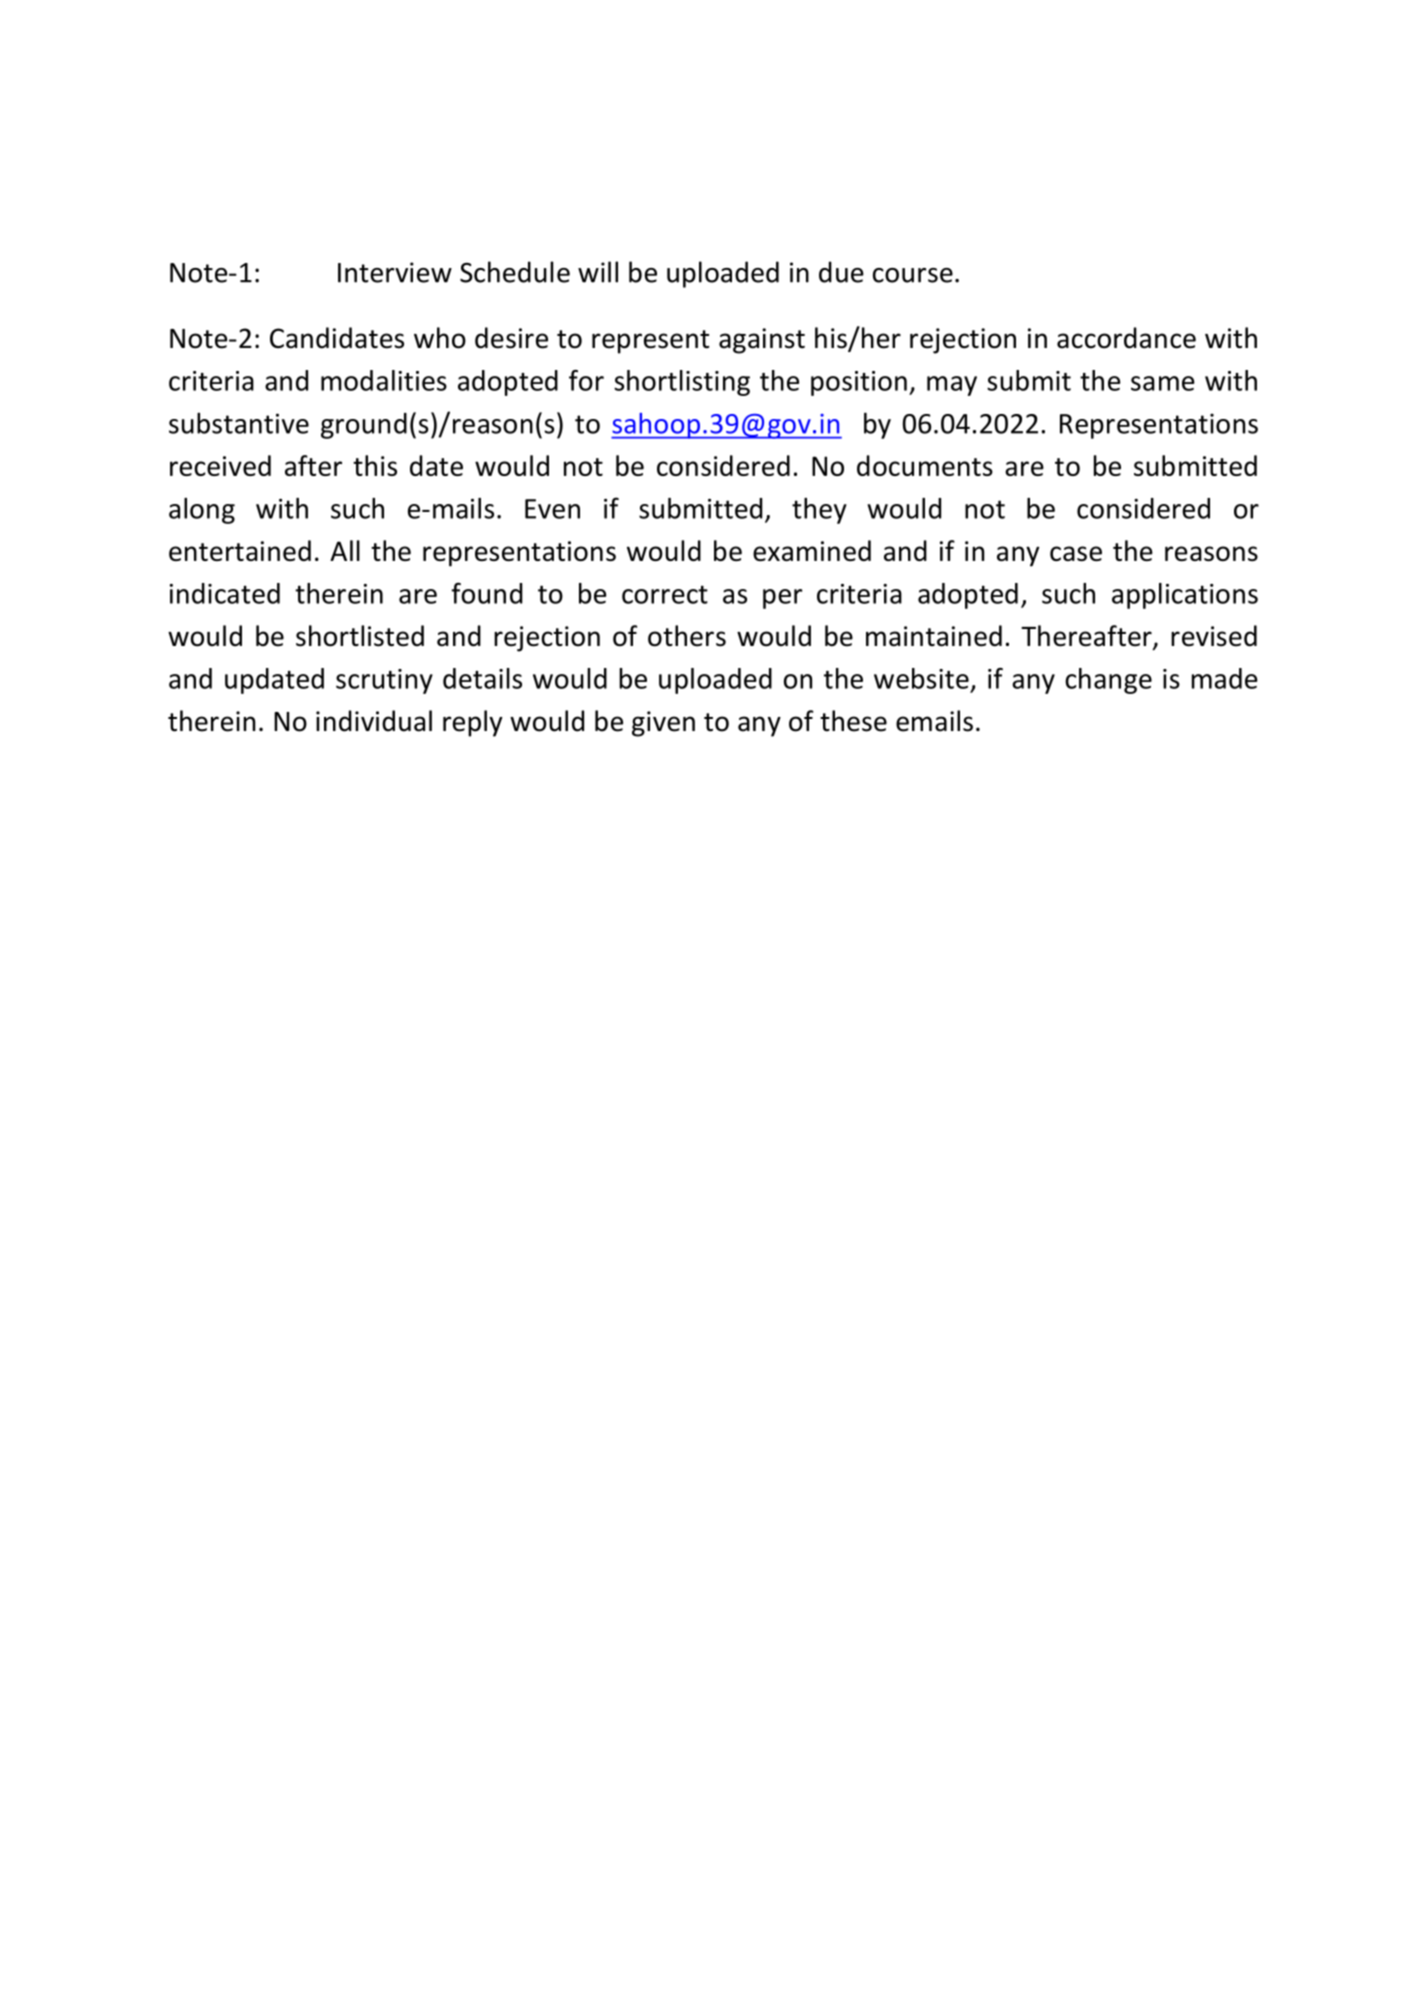  Describe the element at coordinates (598, 272) in the screenshot. I see `will` at that location.
